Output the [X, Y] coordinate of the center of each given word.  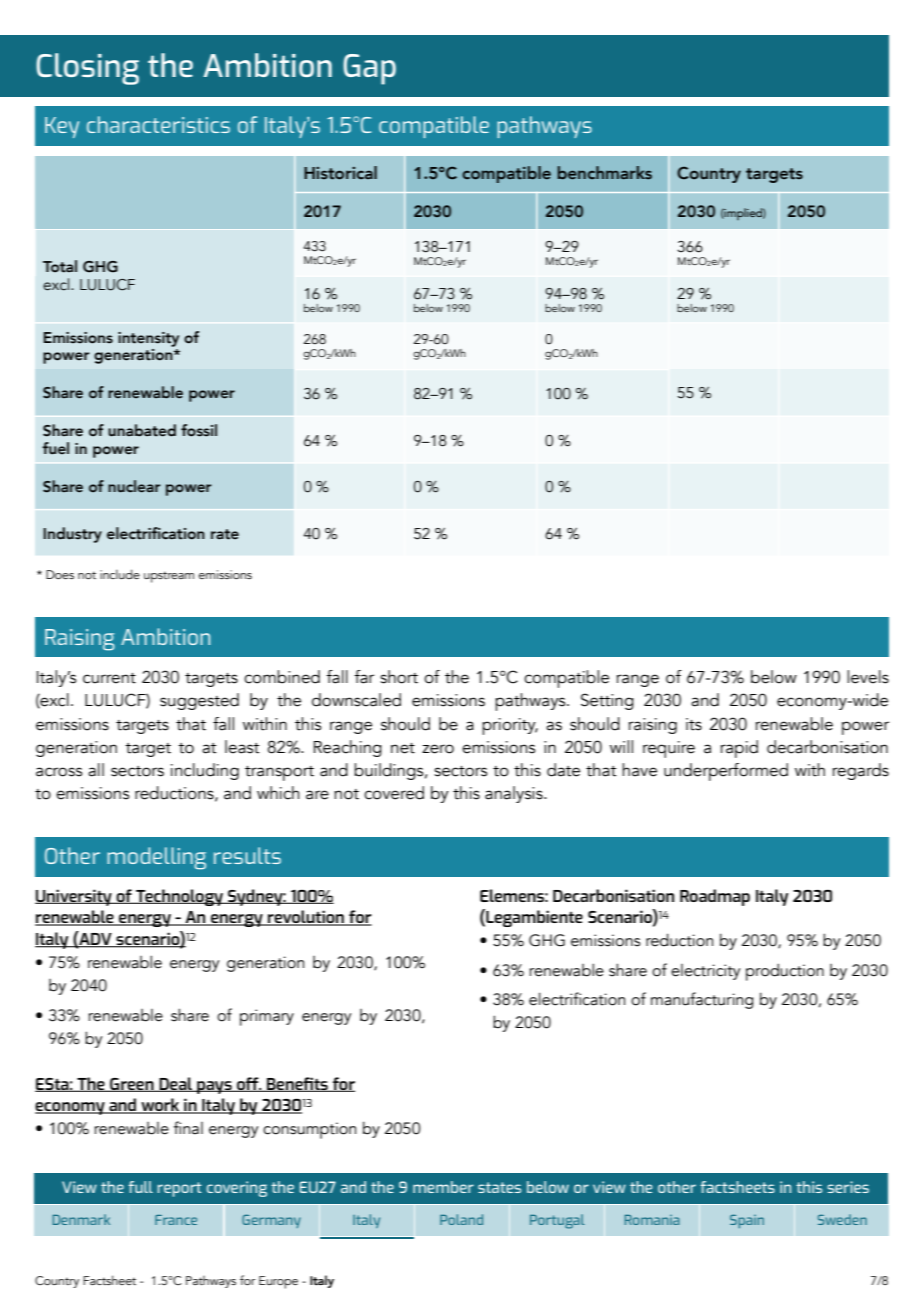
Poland [461, 1219]
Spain [747, 1221]
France [176, 1220]
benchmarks [604, 173]
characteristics [158, 124]
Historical [340, 173]
